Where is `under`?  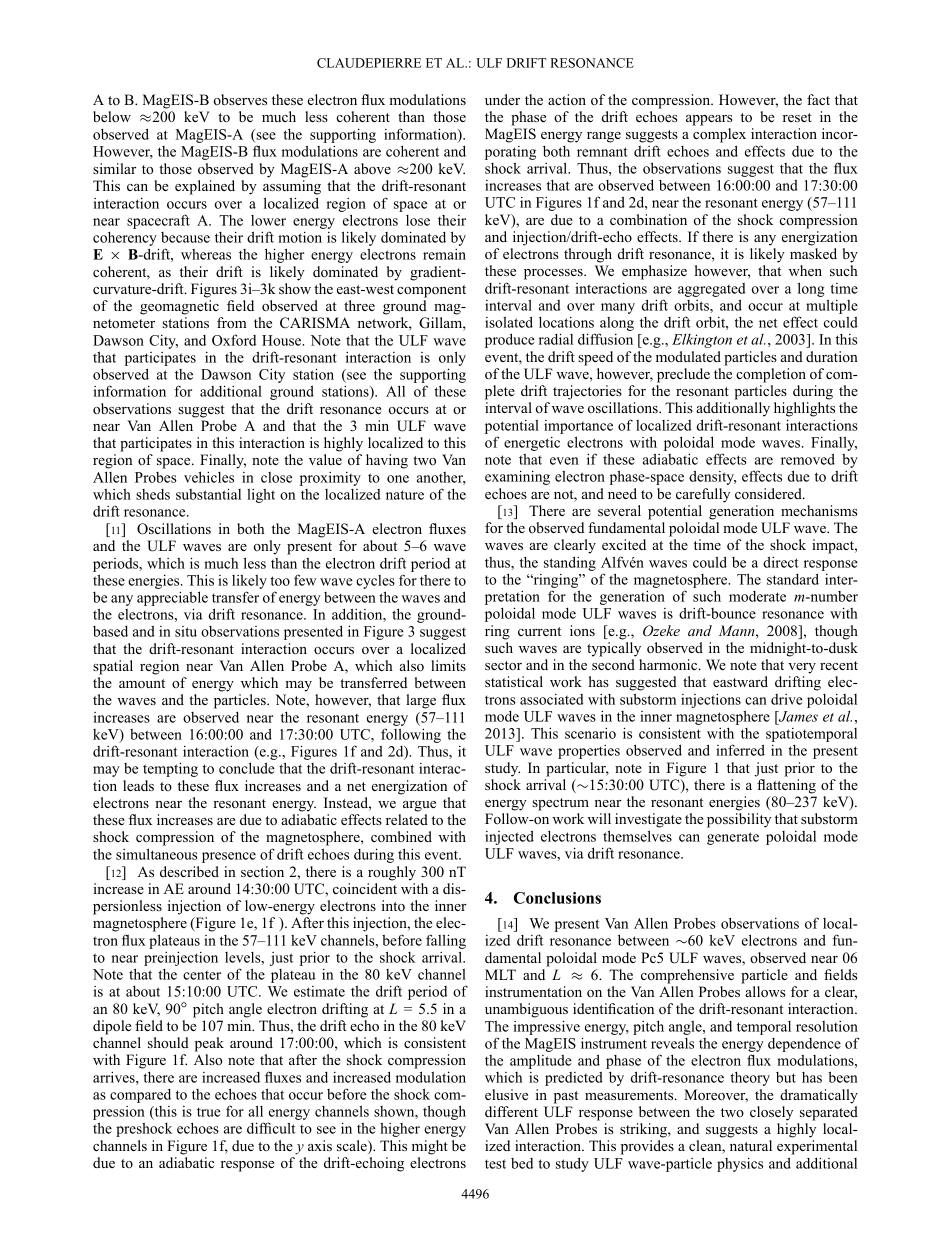
under is located at coordinates (502, 99).
